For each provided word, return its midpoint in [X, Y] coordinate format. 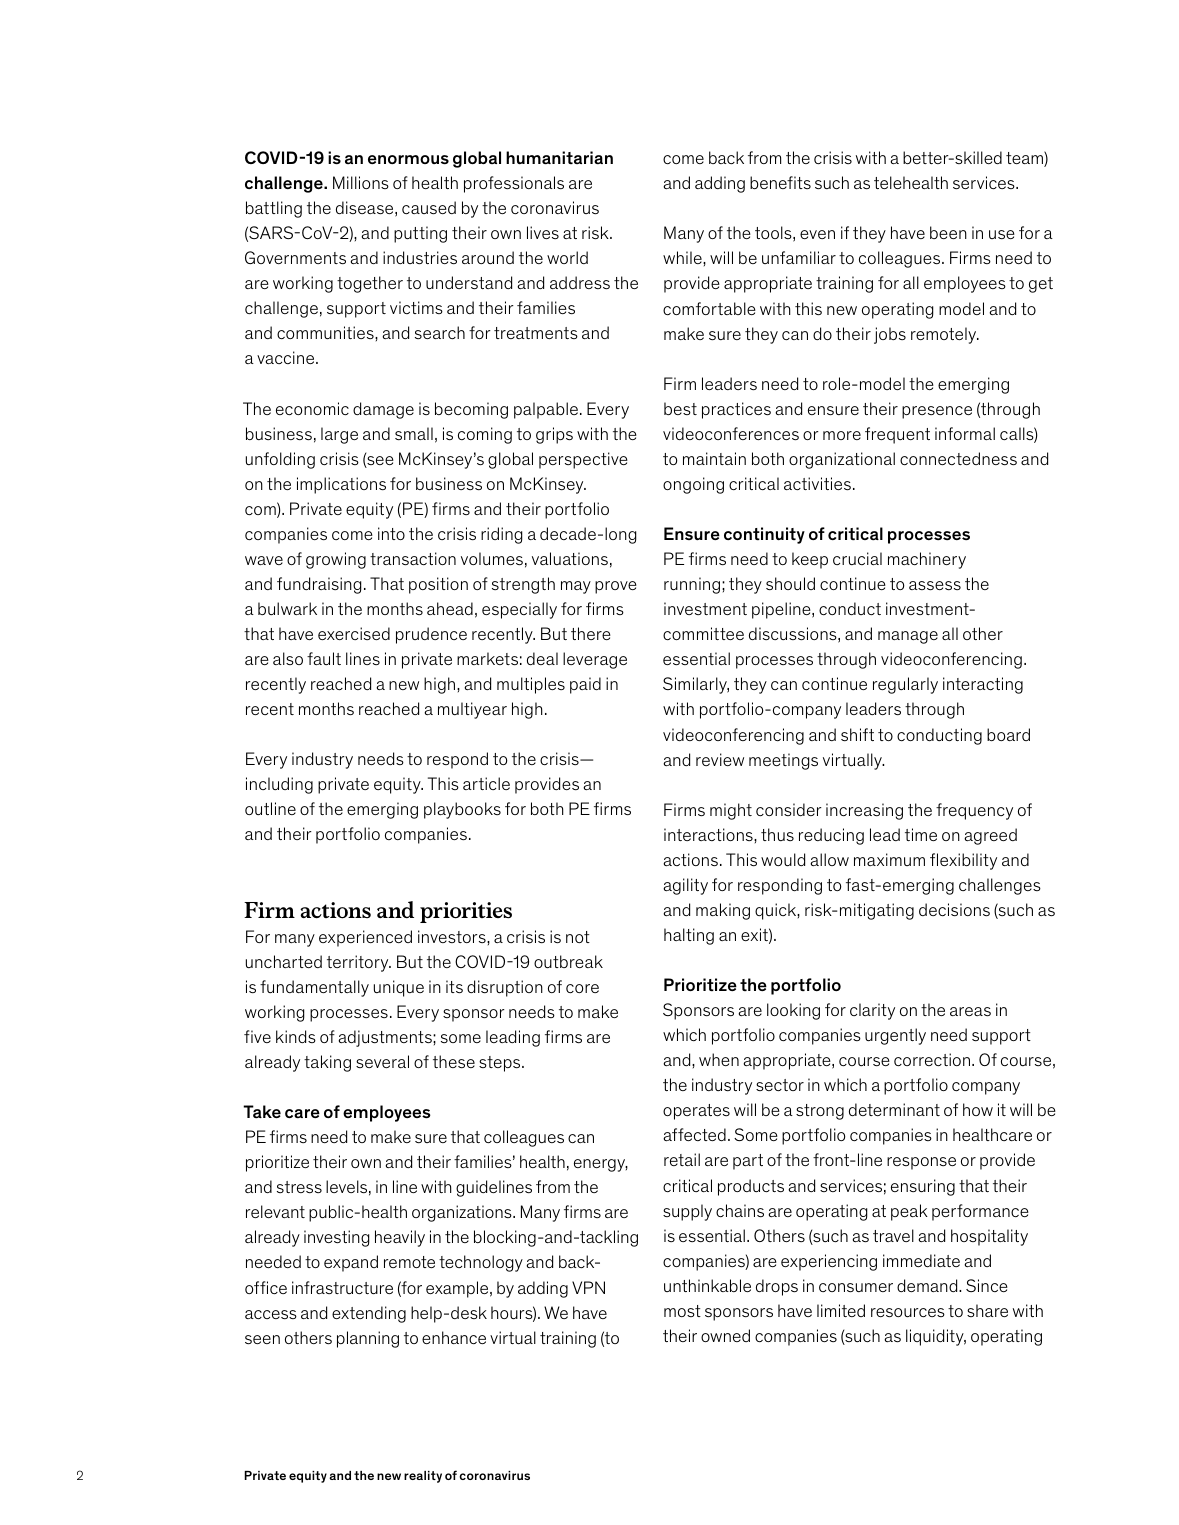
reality [423, 1477]
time [921, 834]
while [683, 257]
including [279, 785]
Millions [361, 182]
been [948, 232]
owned [725, 1335]
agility [685, 886]
